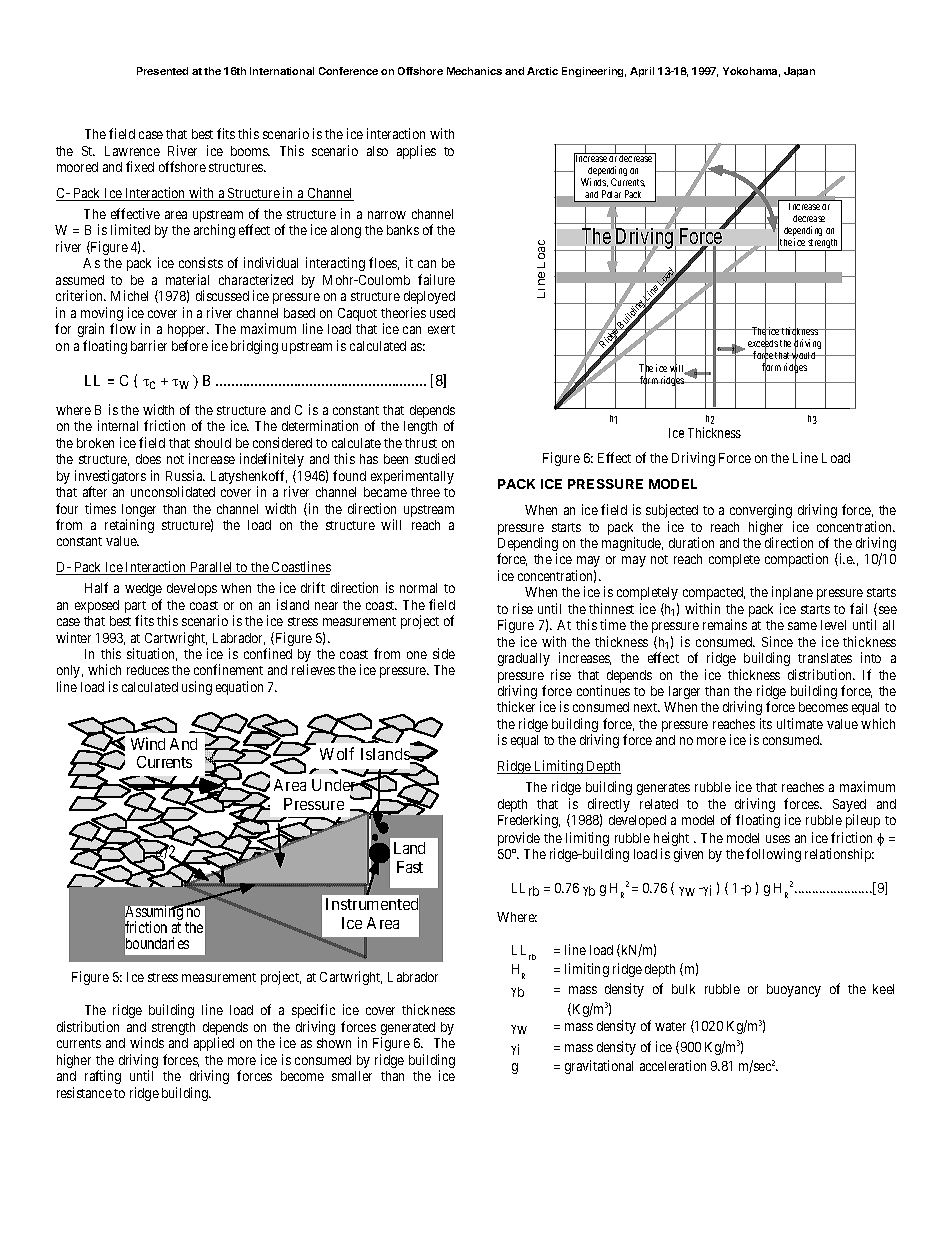  What do you see at coordinates (800, 723) in the screenshot?
I see `ultimate` at bounding box center [800, 723].
